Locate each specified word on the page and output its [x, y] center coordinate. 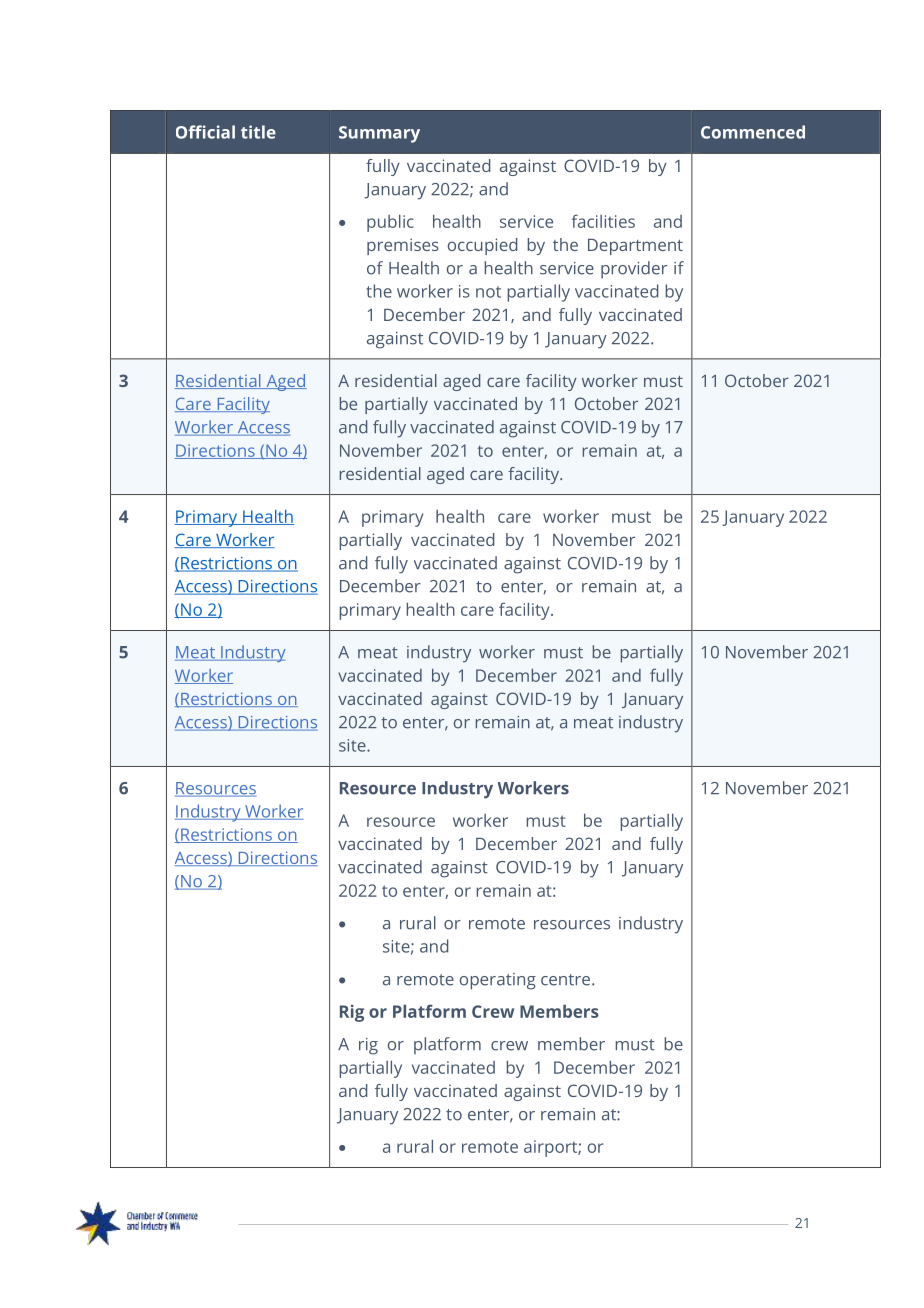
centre [565, 980]
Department [635, 247]
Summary [379, 134]
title [258, 132]
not [488, 292]
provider [634, 270]
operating [498, 981]
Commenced [753, 132]
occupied [482, 246]
